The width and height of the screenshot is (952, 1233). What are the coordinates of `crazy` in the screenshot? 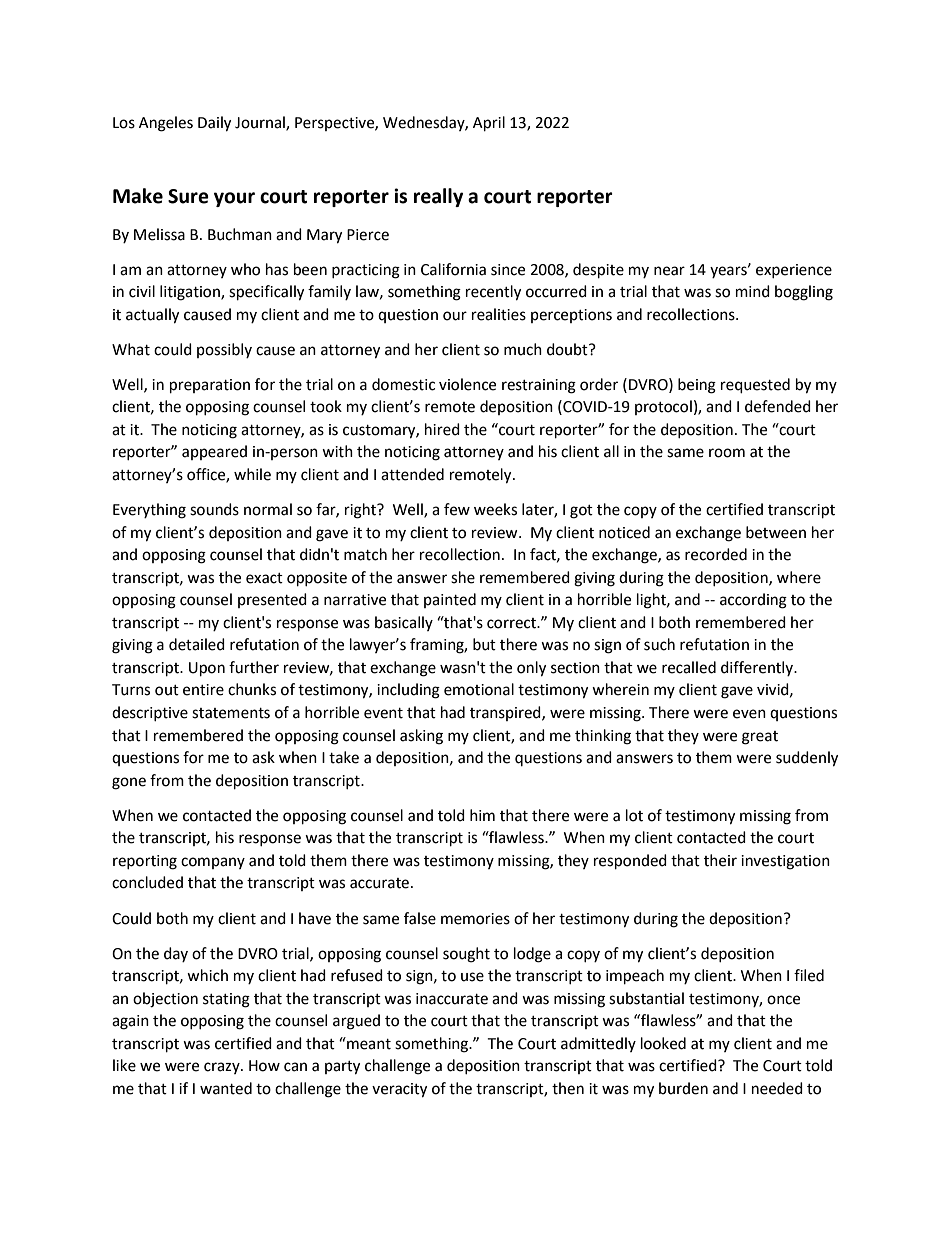 It's located at (223, 1068).
